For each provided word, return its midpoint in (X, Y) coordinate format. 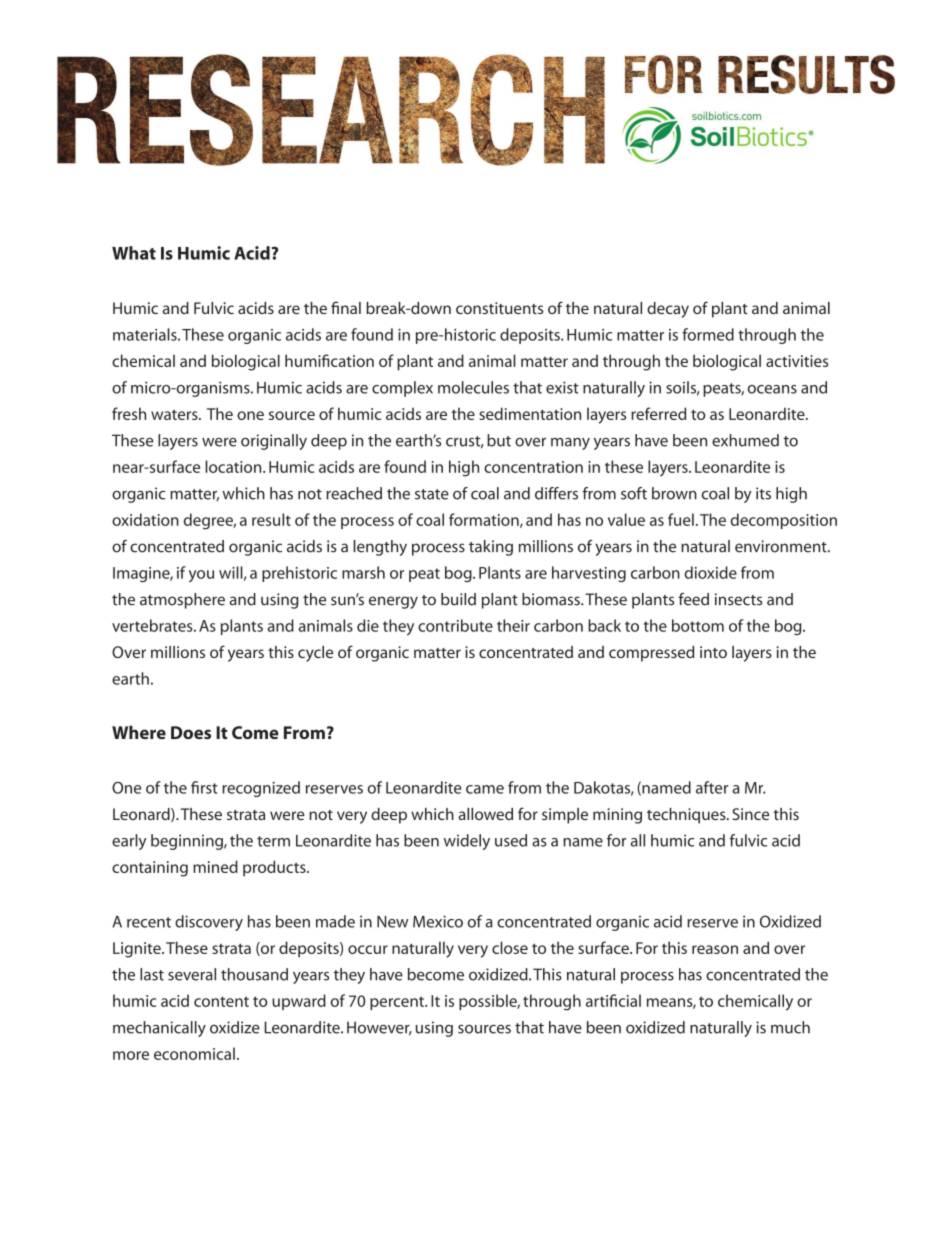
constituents (499, 308)
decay (668, 310)
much (790, 1027)
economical (194, 1053)
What (134, 253)
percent (398, 1003)
